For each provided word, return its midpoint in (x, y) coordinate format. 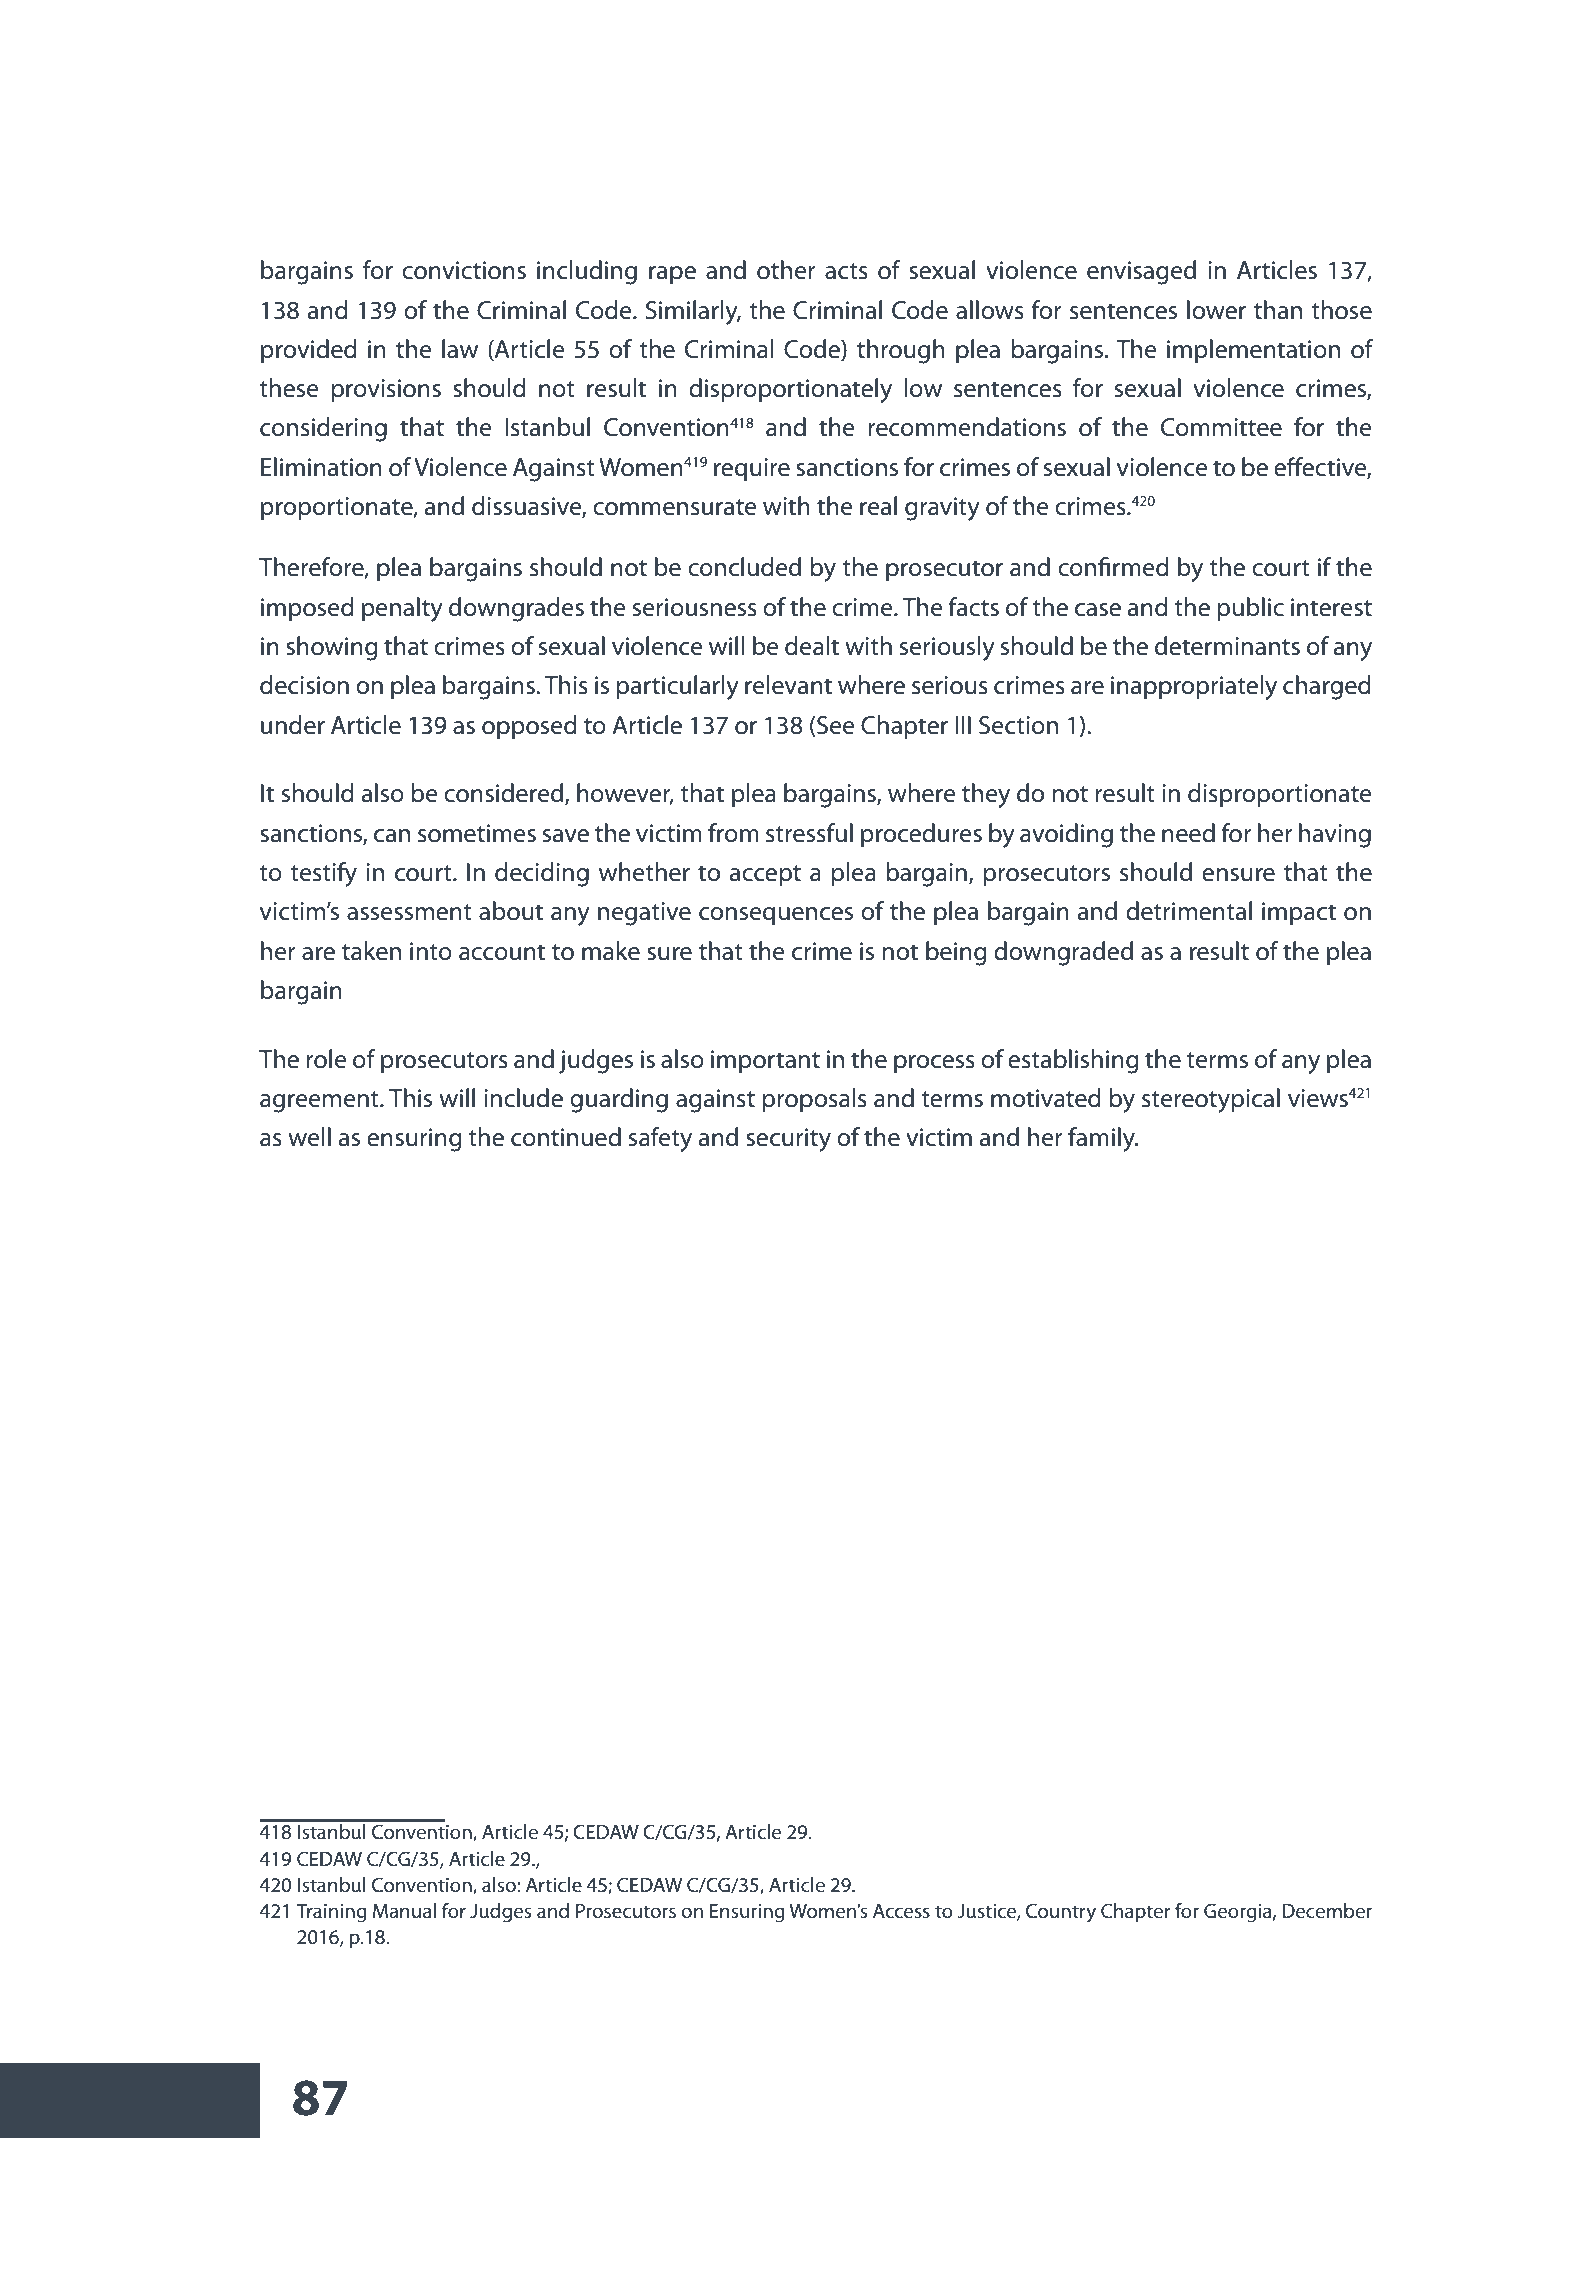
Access (901, 1911)
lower (1216, 310)
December (1327, 1911)
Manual (404, 1911)
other (786, 270)
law (460, 349)
